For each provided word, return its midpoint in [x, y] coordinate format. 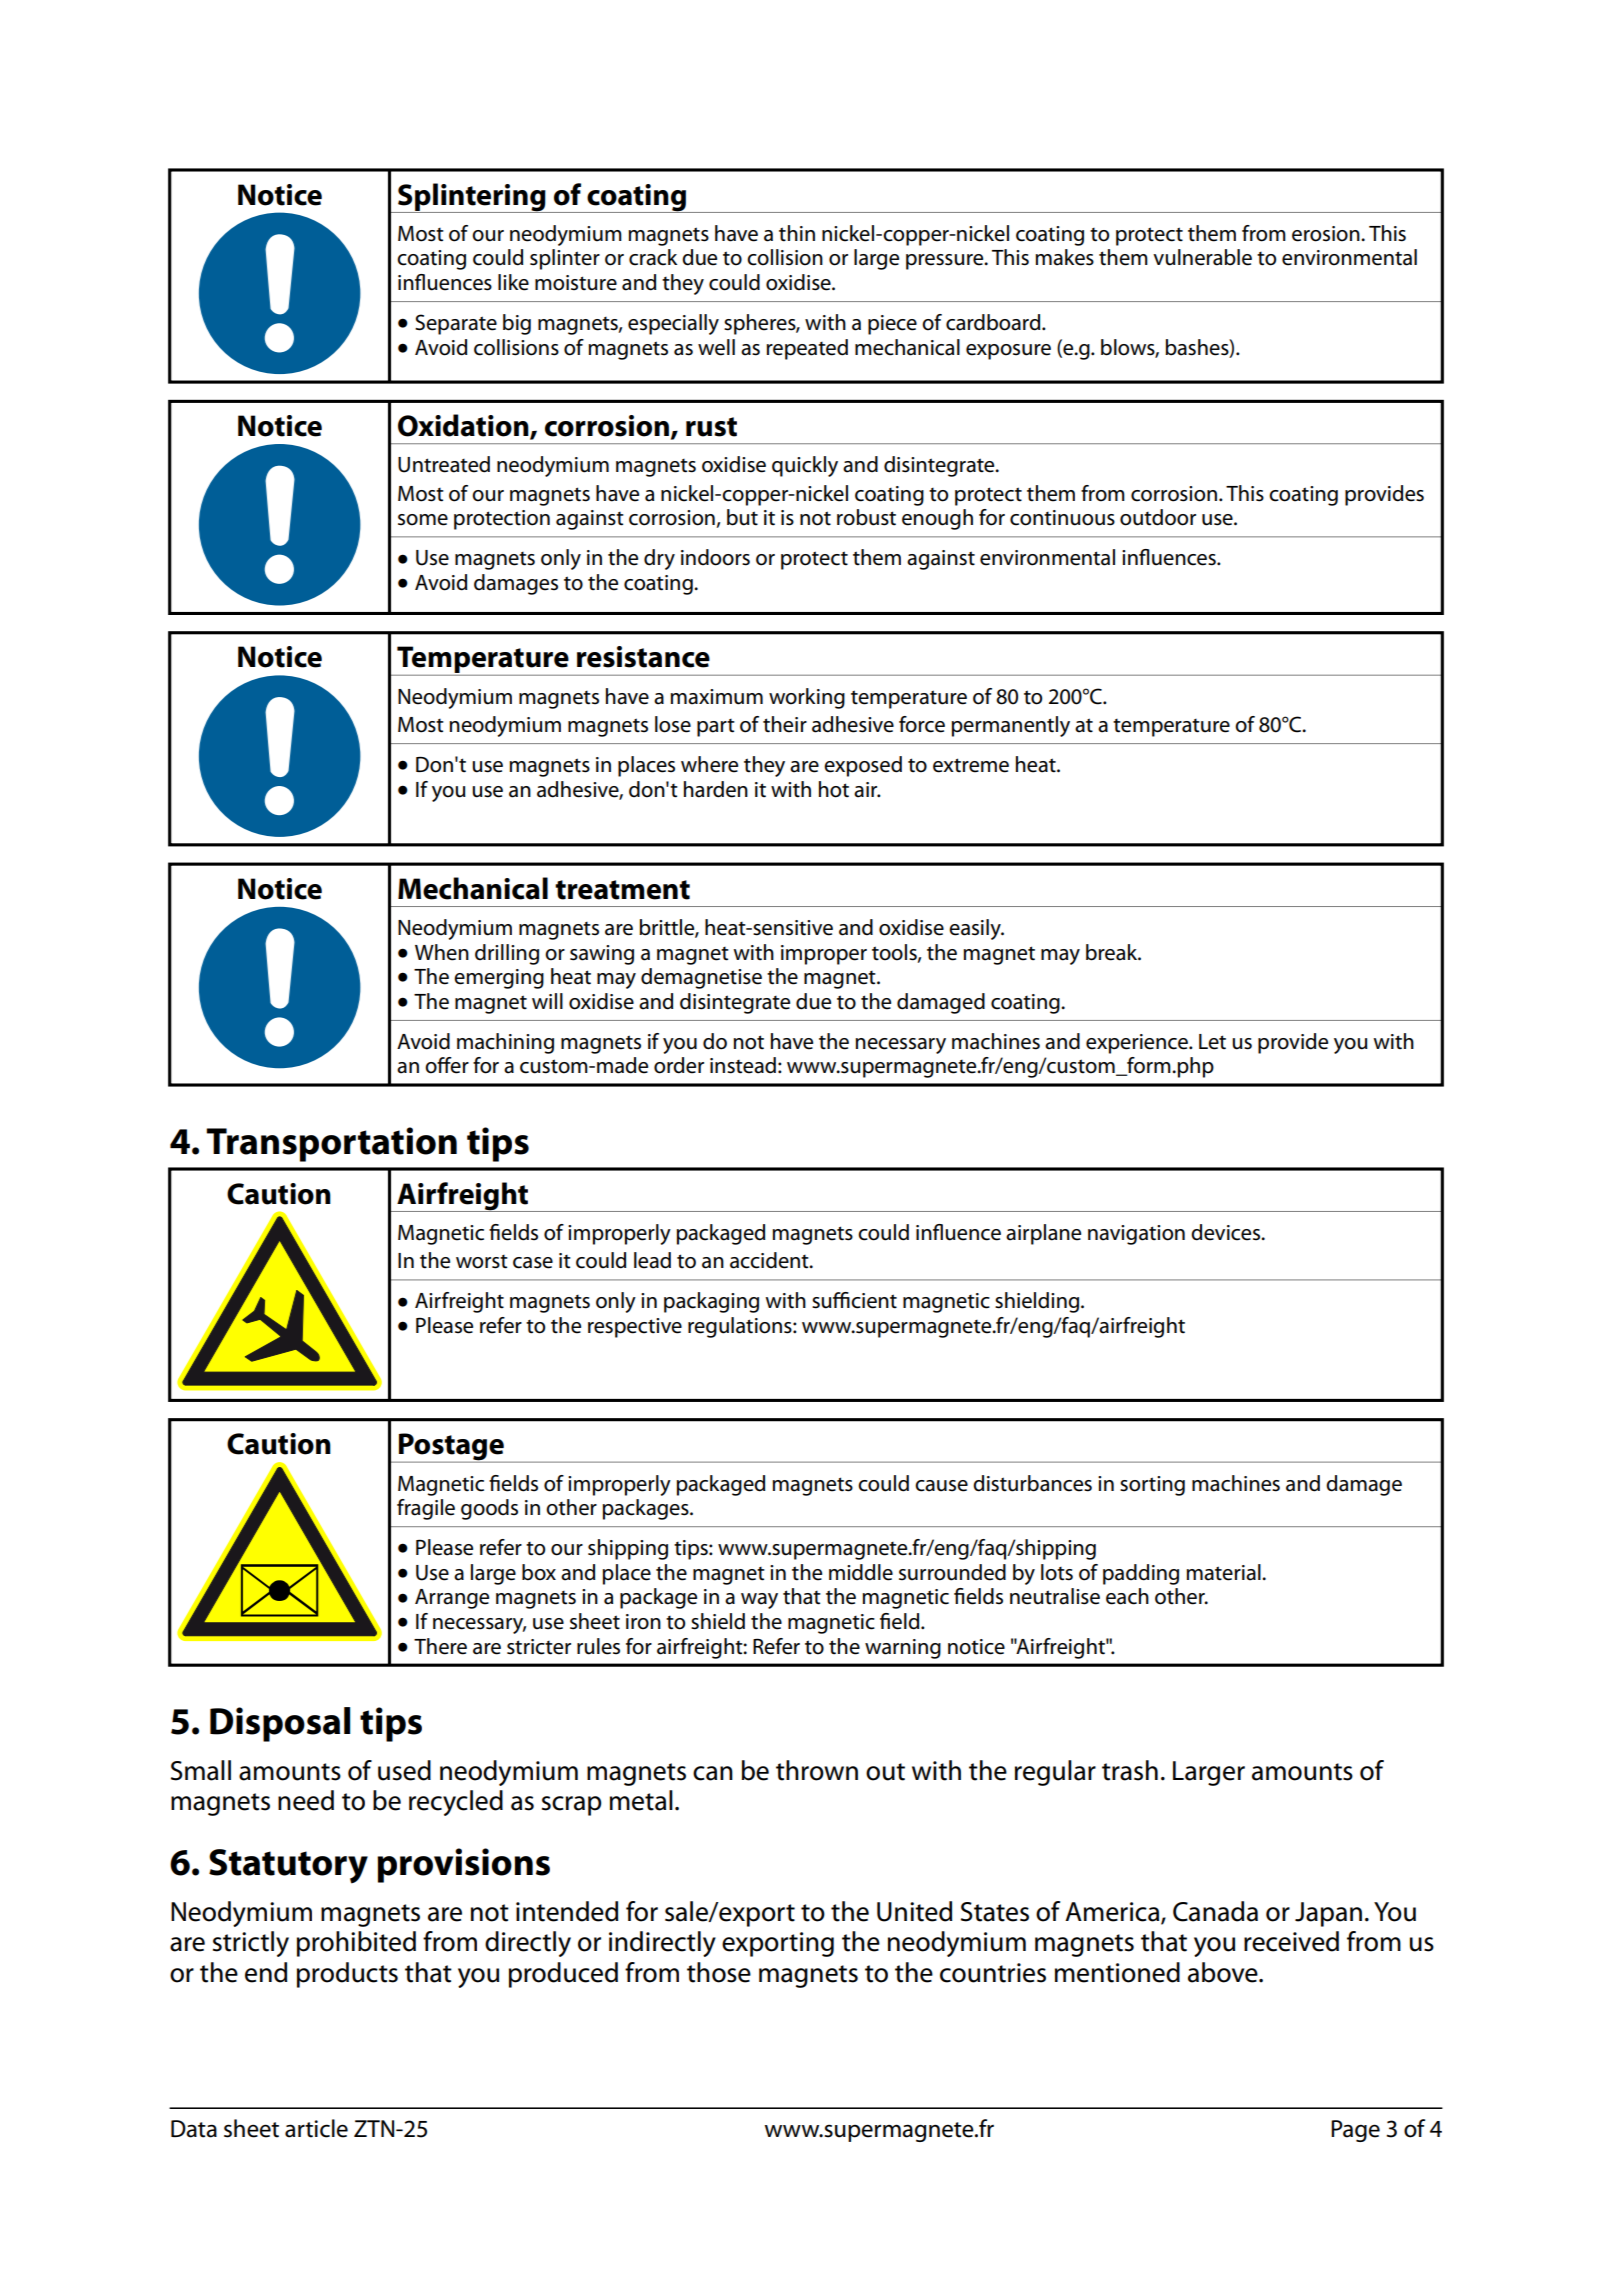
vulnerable [1202, 257]
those [719, 1972]
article [316, 2128]
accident [770, 1260]
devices [1226, 1232]
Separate [456, 324]
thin [797, 233]
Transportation [331, 1144]
